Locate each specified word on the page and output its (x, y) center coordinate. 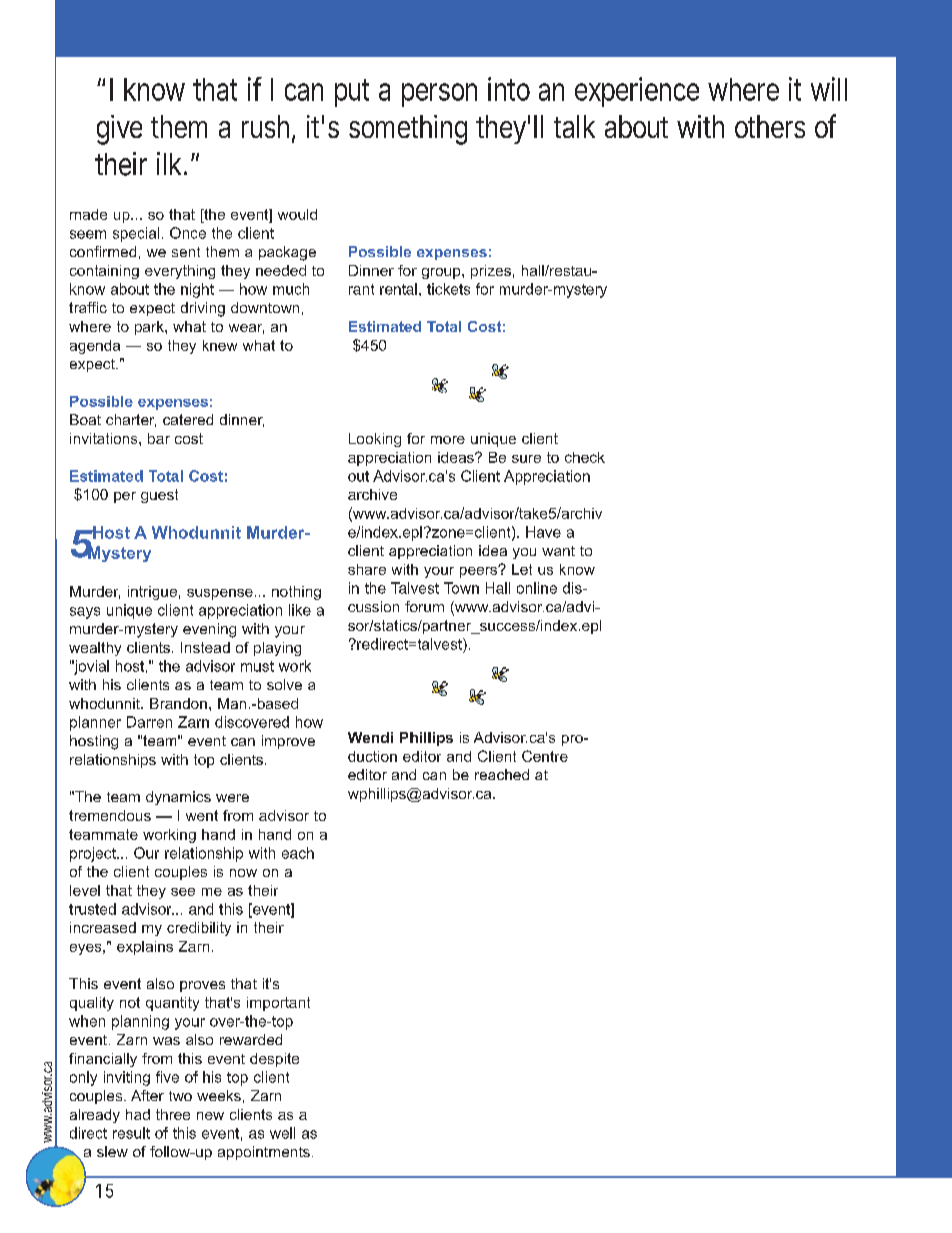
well (282, 1133)
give (119, 130)
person (439, 95)
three (173, 1114)
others (770, 126)
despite (274, 1060)
